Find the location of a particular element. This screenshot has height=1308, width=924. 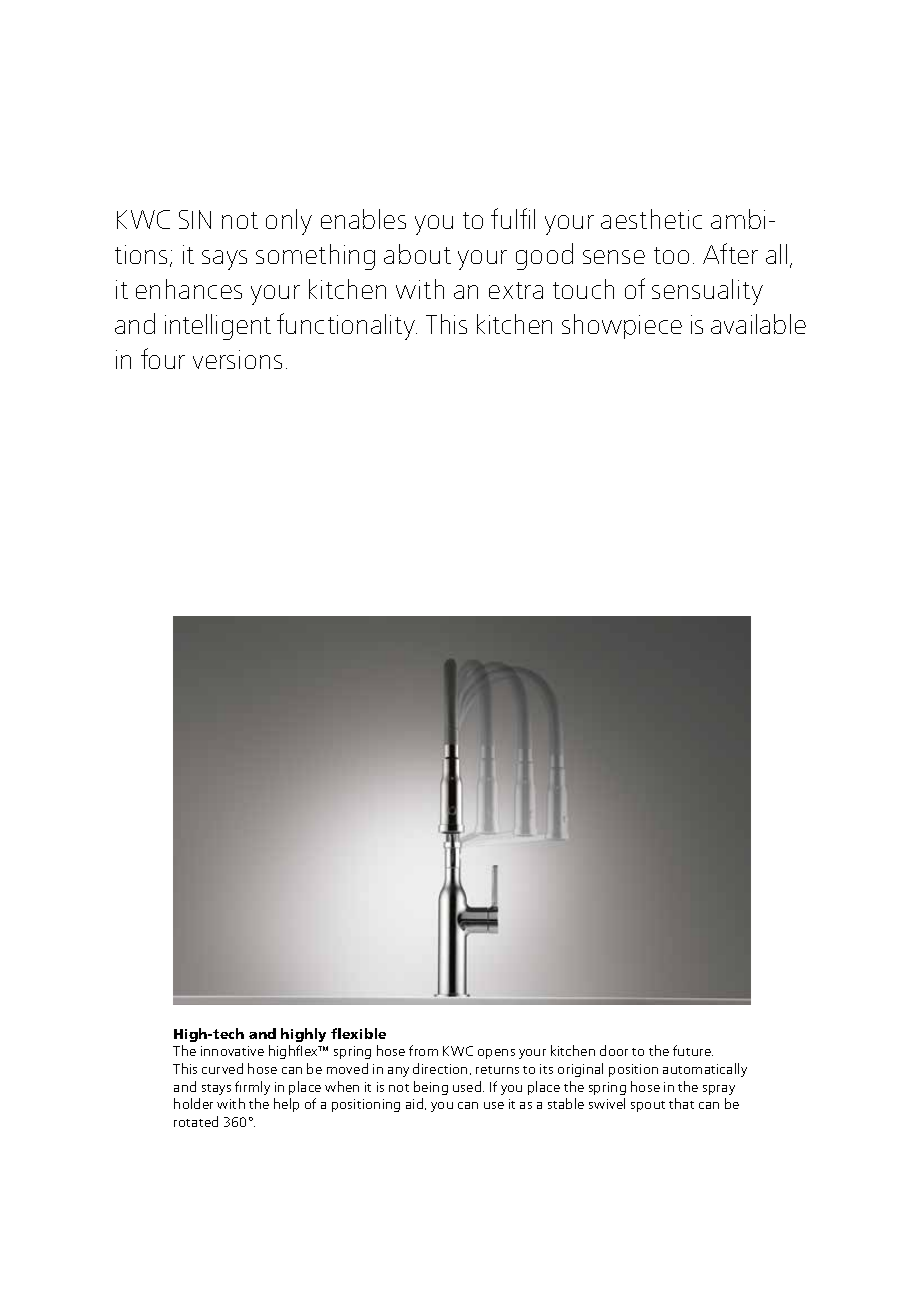

says is located at coordinates (224, 260).
